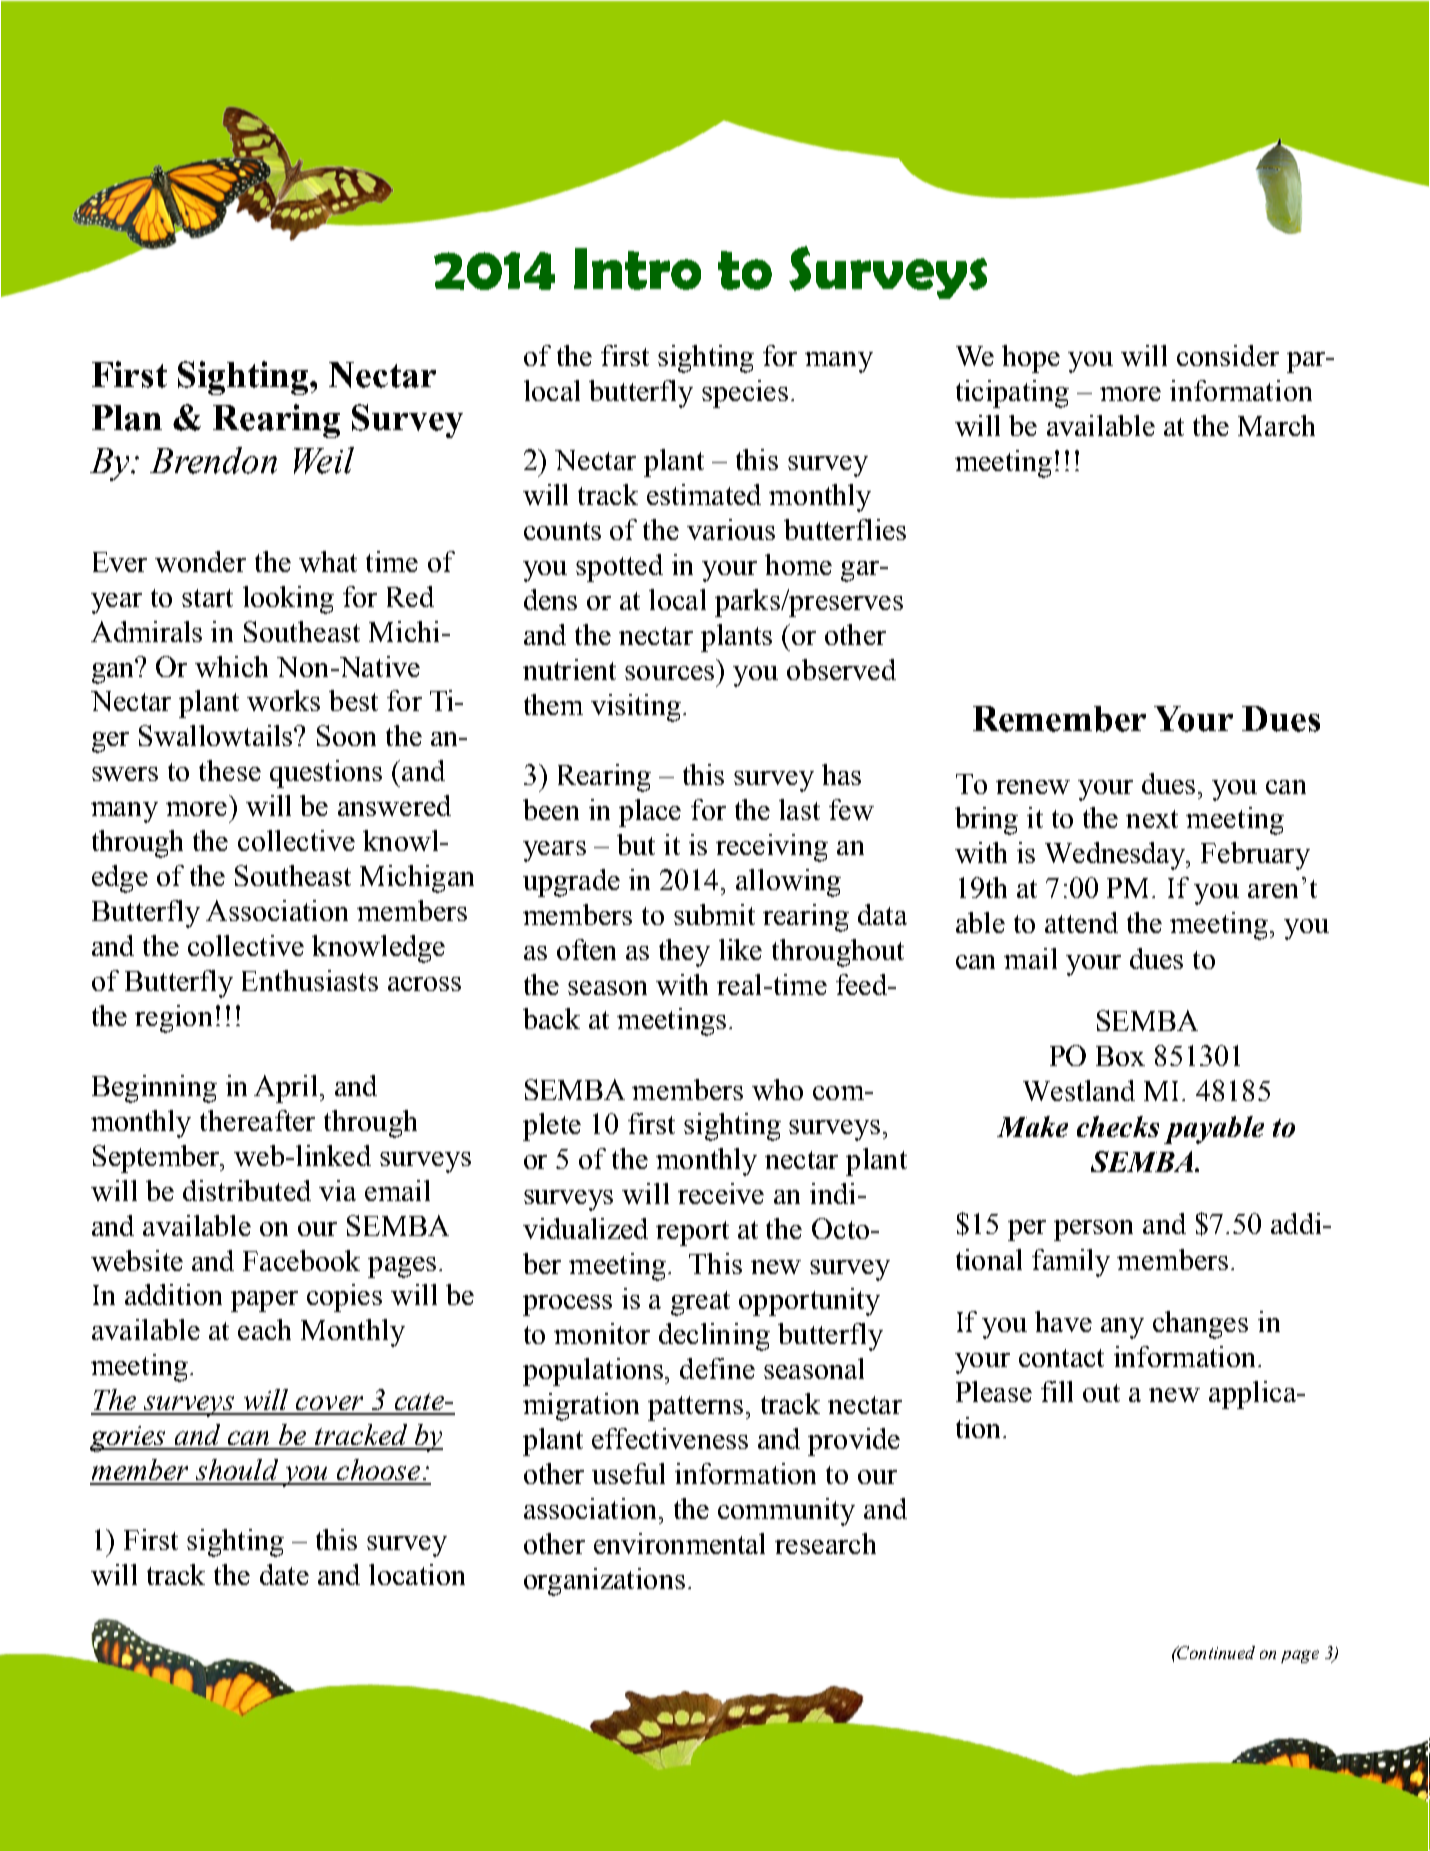 The height and width of the image is (1851, 1430). What do you see at coordinates (284, 1574) in the image?
I see `date` at bounding box center [284, 1574].
